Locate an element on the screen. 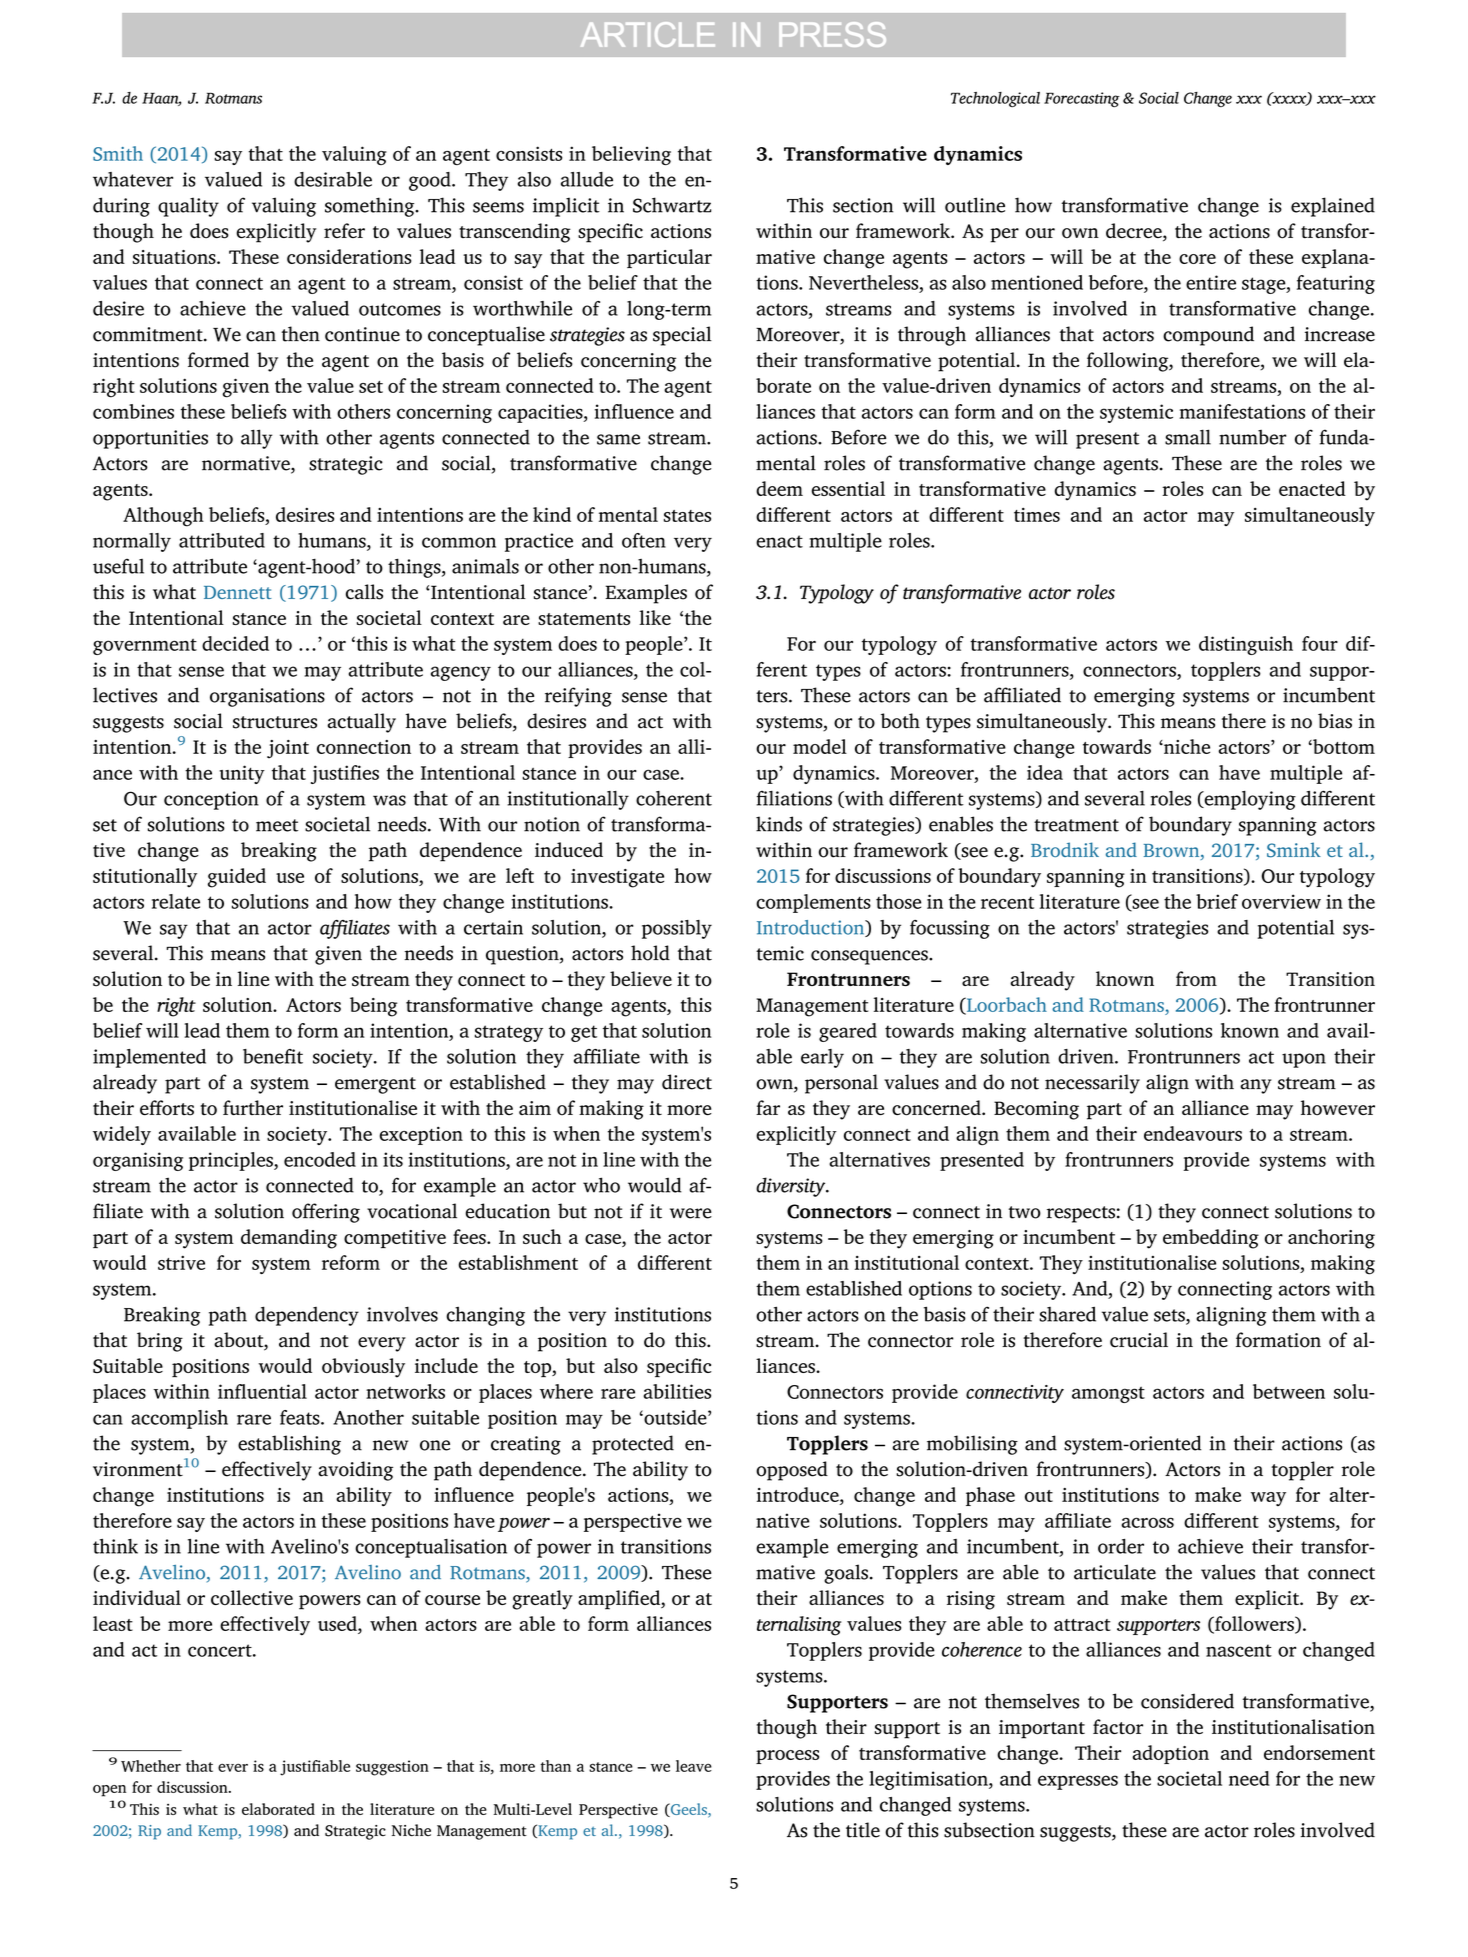 Image resolution: width=1468 pixels, height=1957 pixels. Schwartz is located at coordinates (672, 205).
